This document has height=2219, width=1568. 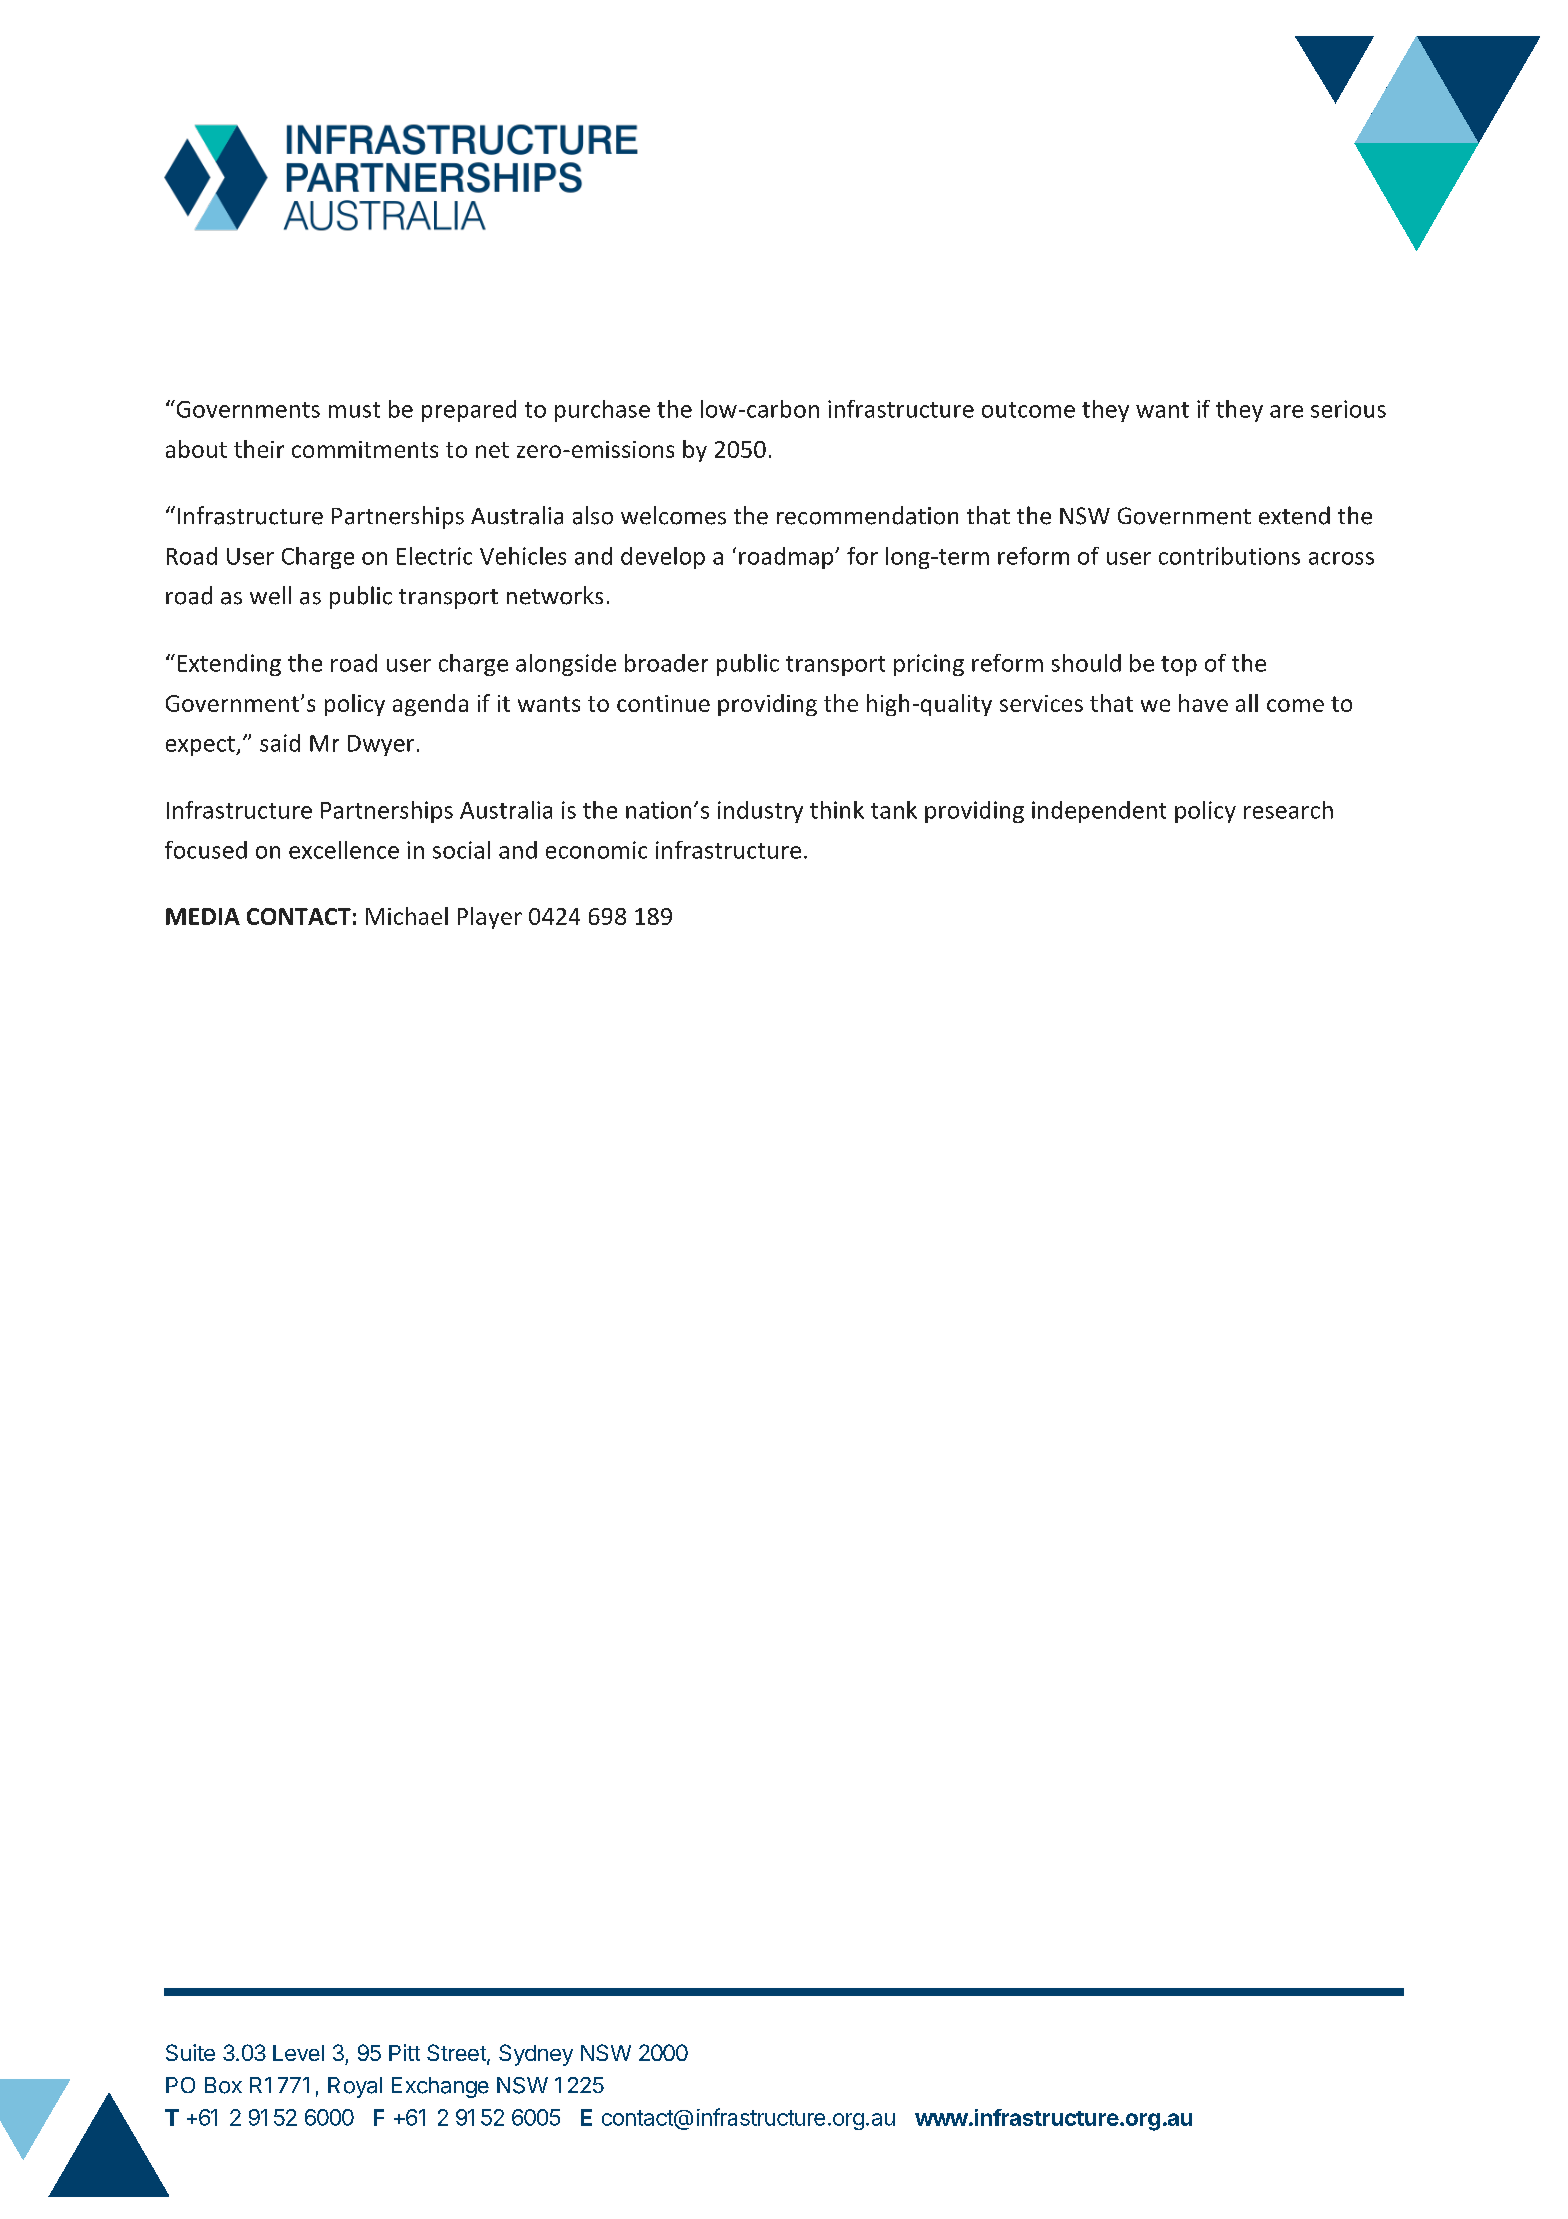 I want to click on Street, so click(x=457, y=2054).
